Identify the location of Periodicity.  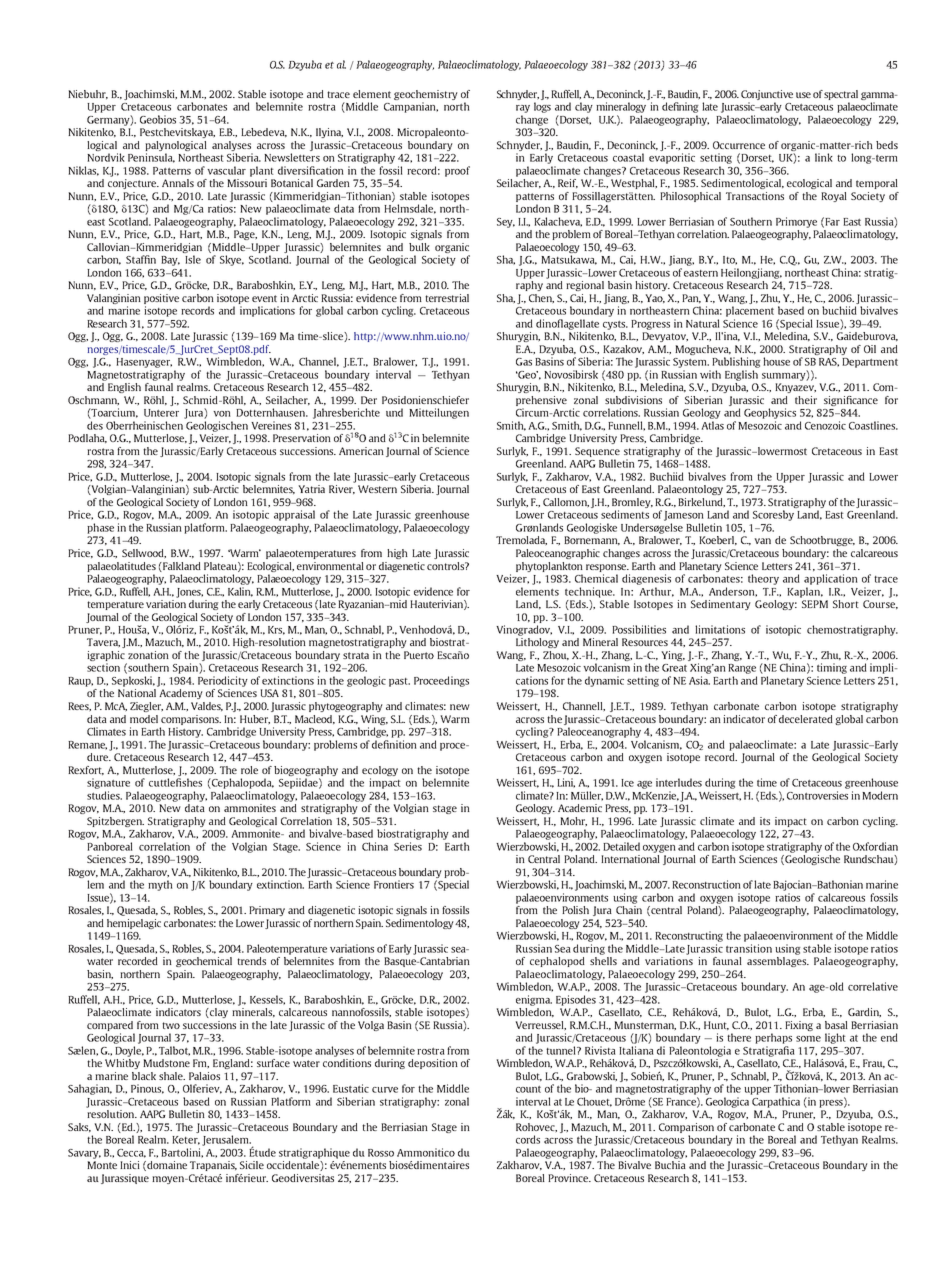
(223, 681).
